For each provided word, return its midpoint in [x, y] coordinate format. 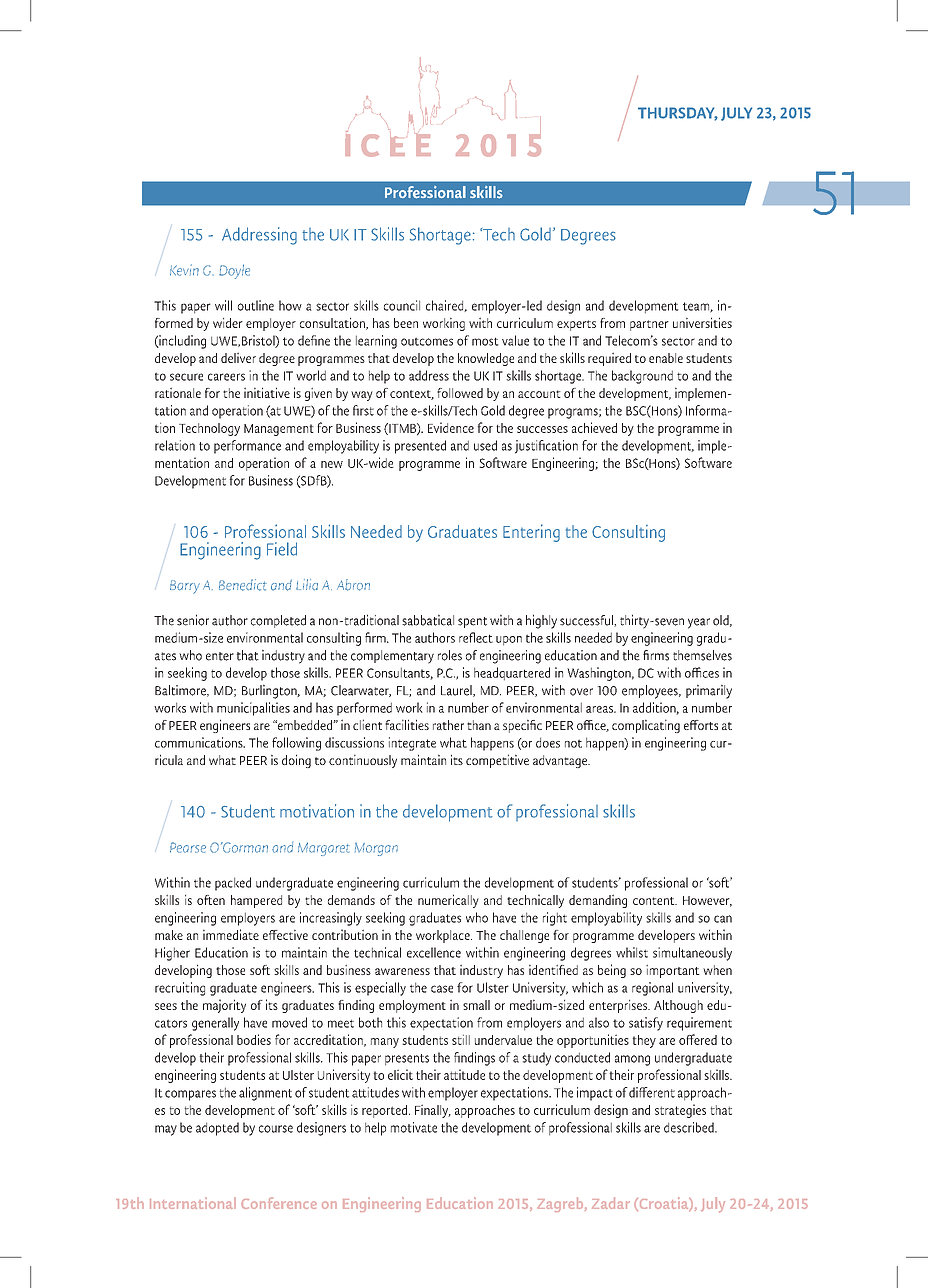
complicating [646, 726]
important [673, 971]
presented [420, 447]
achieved [594, 427]
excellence [434, 952]
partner [649, 325]
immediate [231, 934]
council [402, 305]
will [223, 305]
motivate [414, 1127]
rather [448, 725]
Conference [279, 1203]
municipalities [253, 709]
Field [282, 549]
